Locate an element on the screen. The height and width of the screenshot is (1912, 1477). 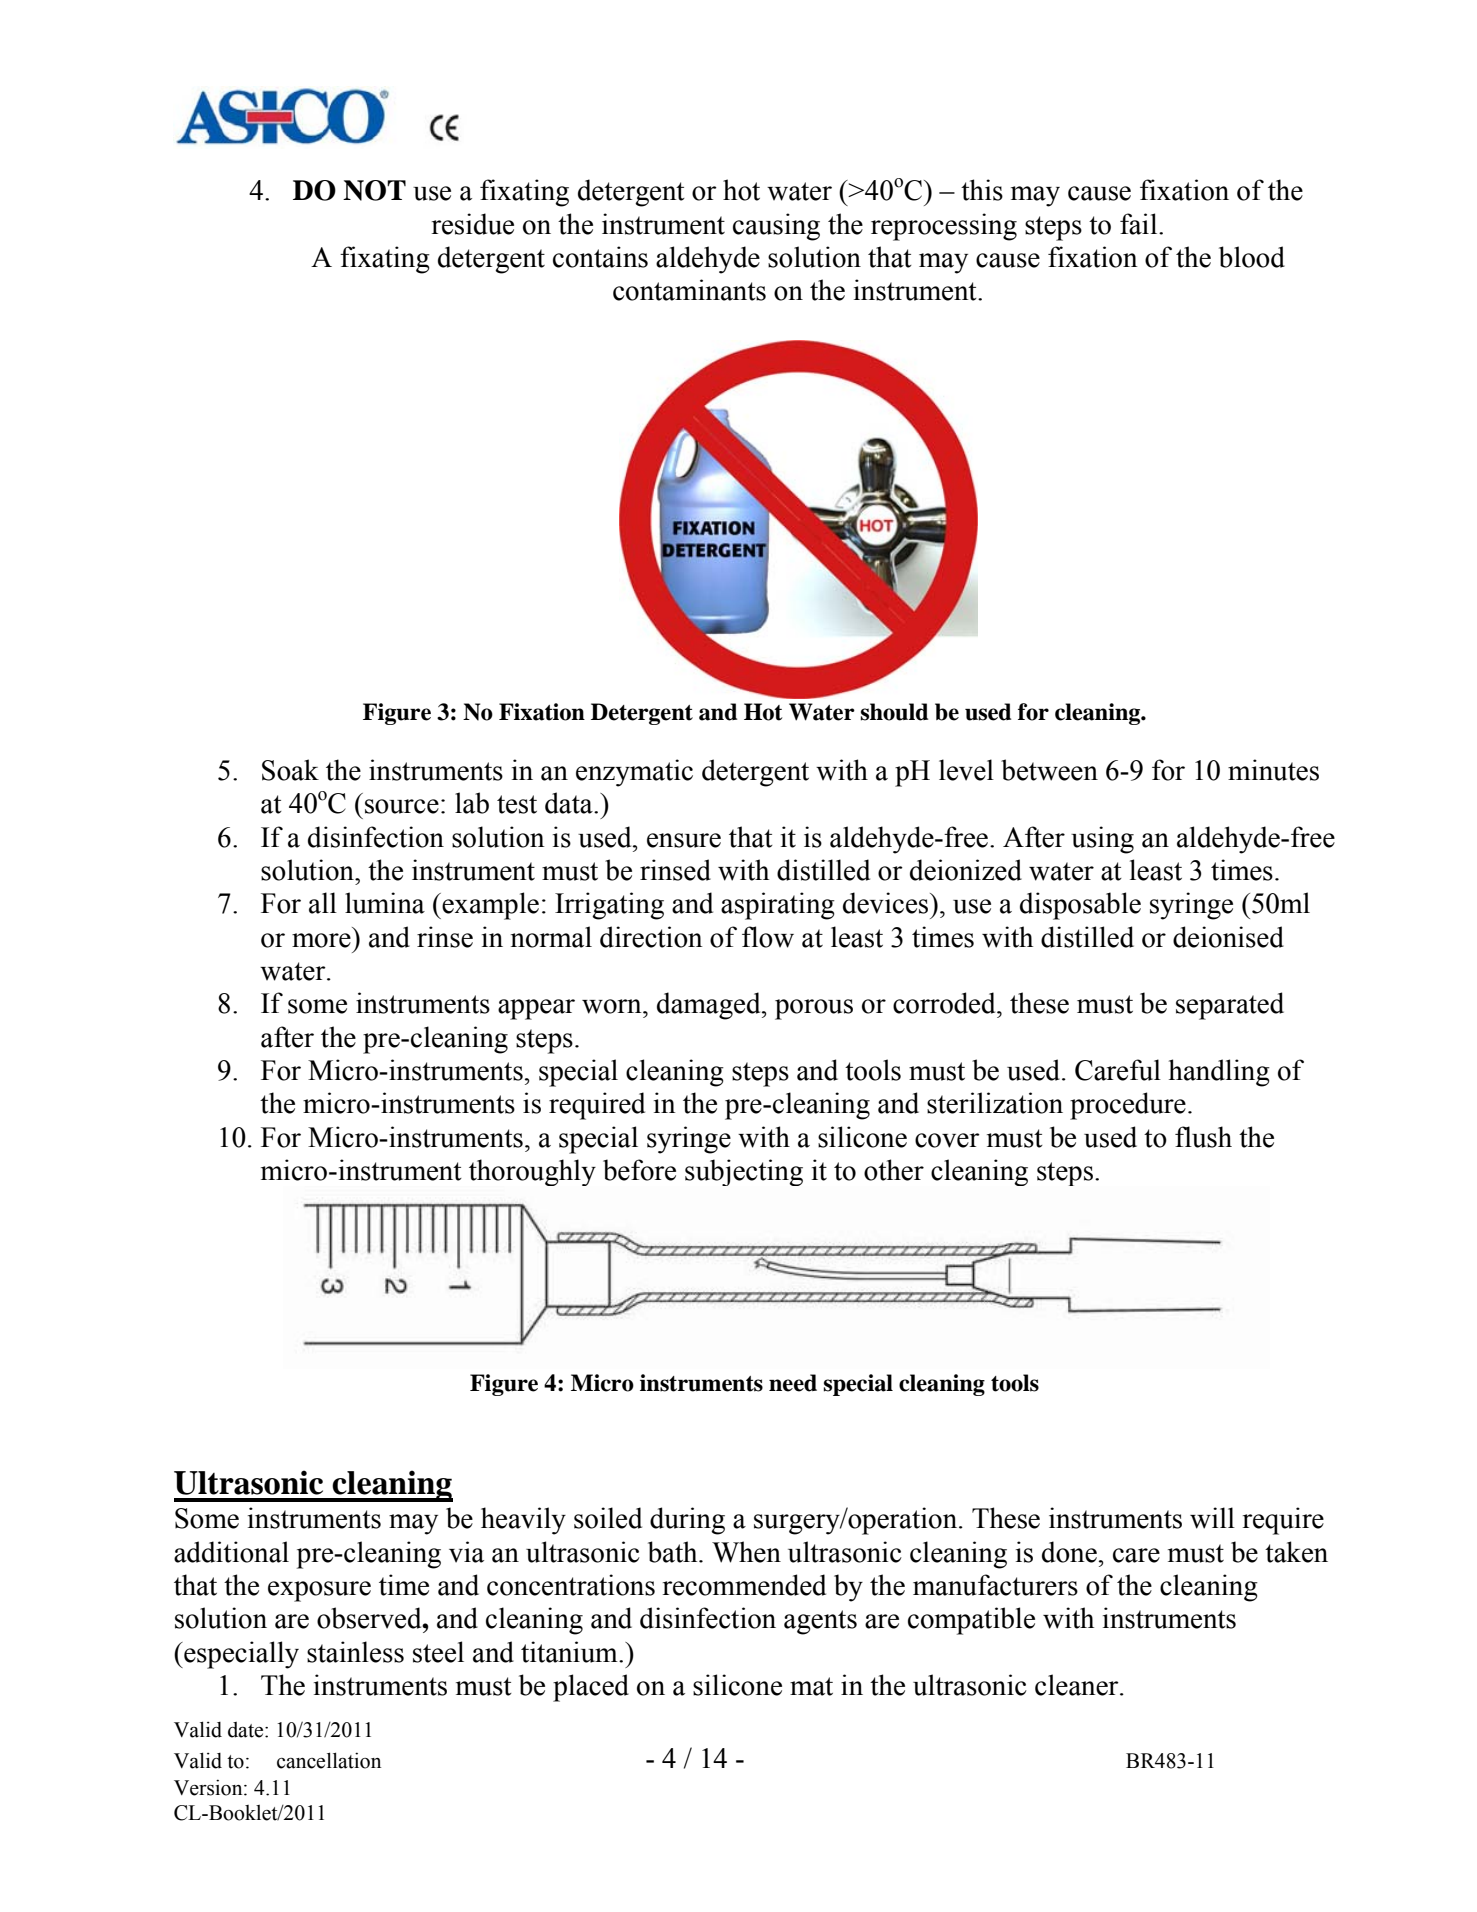
thoroughly is located at coordinates (532, 1172).
